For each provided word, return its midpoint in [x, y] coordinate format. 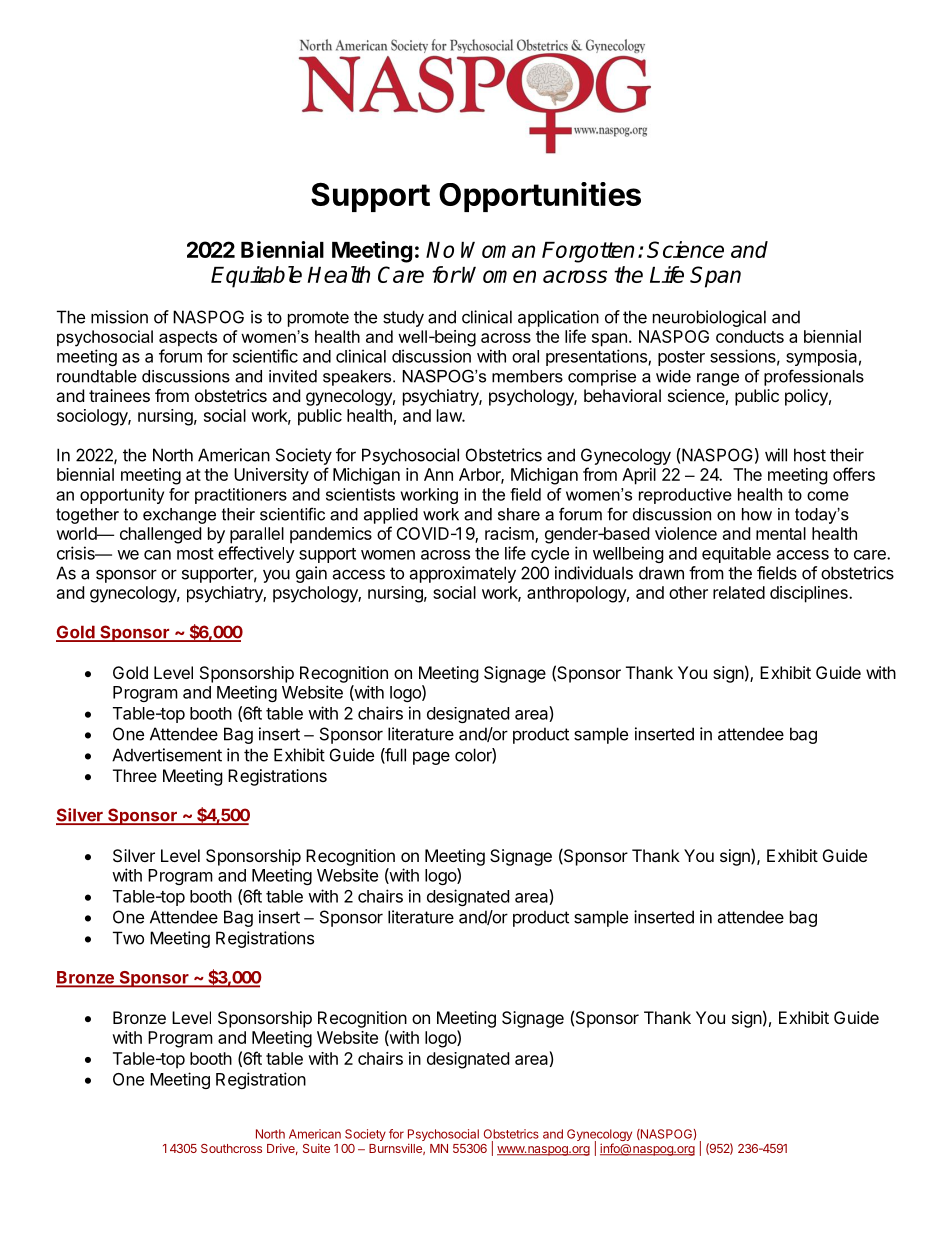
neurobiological [709, 318]
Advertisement [167, 755]
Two [128, 938]
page [431, 758]
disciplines [810, 594]
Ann [438, 474]
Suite [316, 1148]
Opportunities [540, 197]
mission [119, 317]
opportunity [122, 496]
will [776, 455]
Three [135, 775]
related [739, 592]
